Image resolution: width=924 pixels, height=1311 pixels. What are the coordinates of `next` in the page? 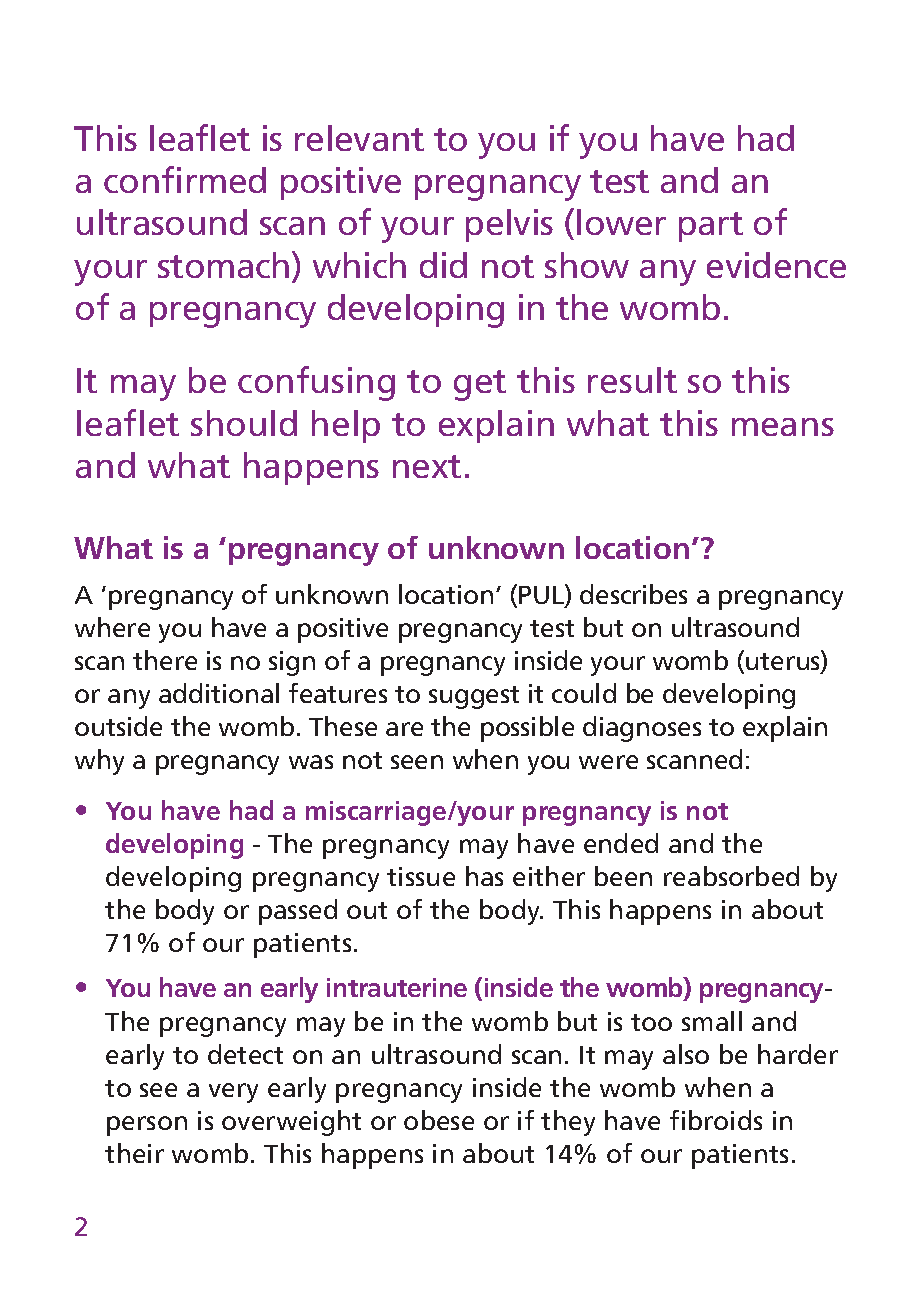 It's located at (427, 466).
